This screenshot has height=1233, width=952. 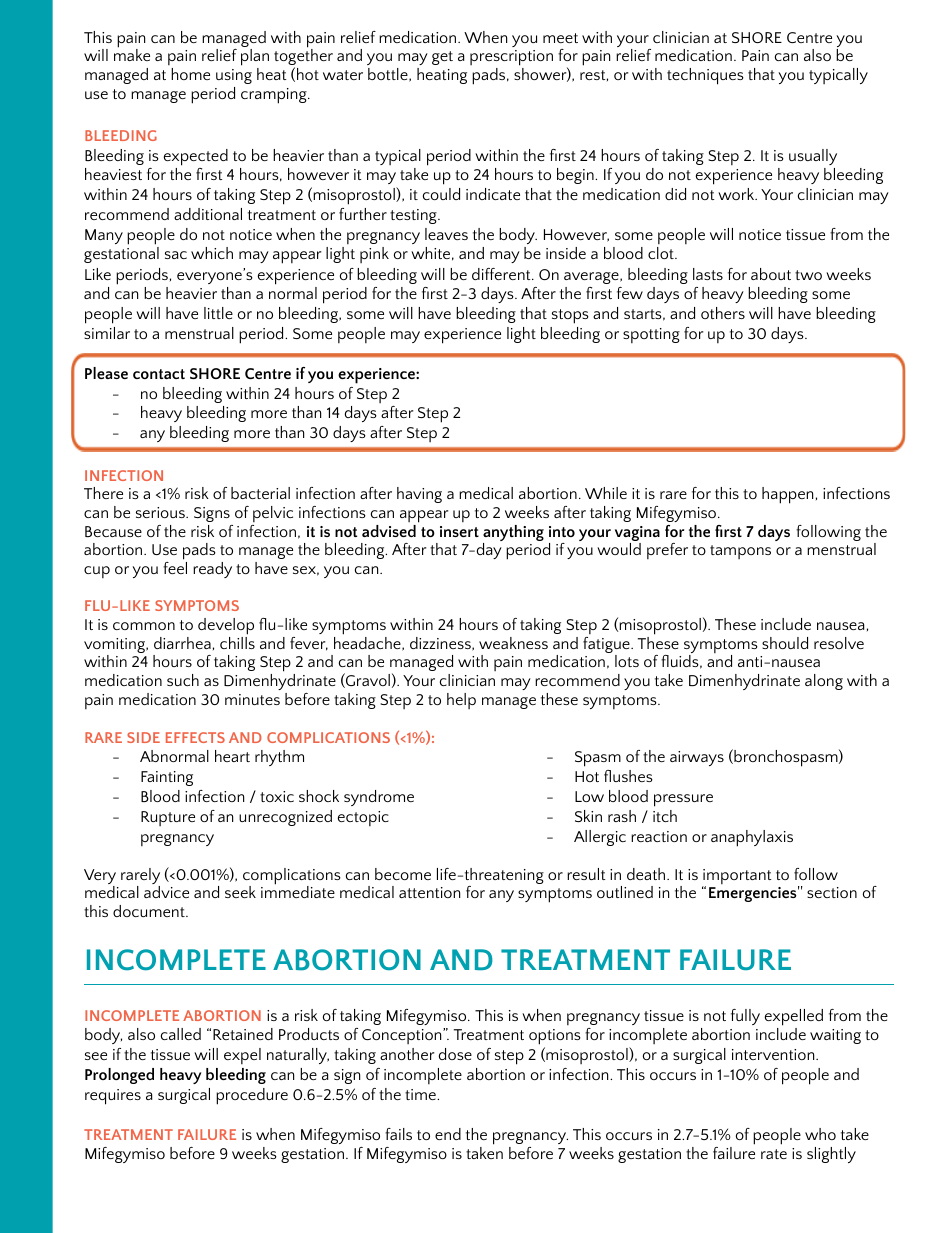 What do you see at coordinates (705, 76) in the screenshot?
I see `techniques` at bounding box center [705, 76].
